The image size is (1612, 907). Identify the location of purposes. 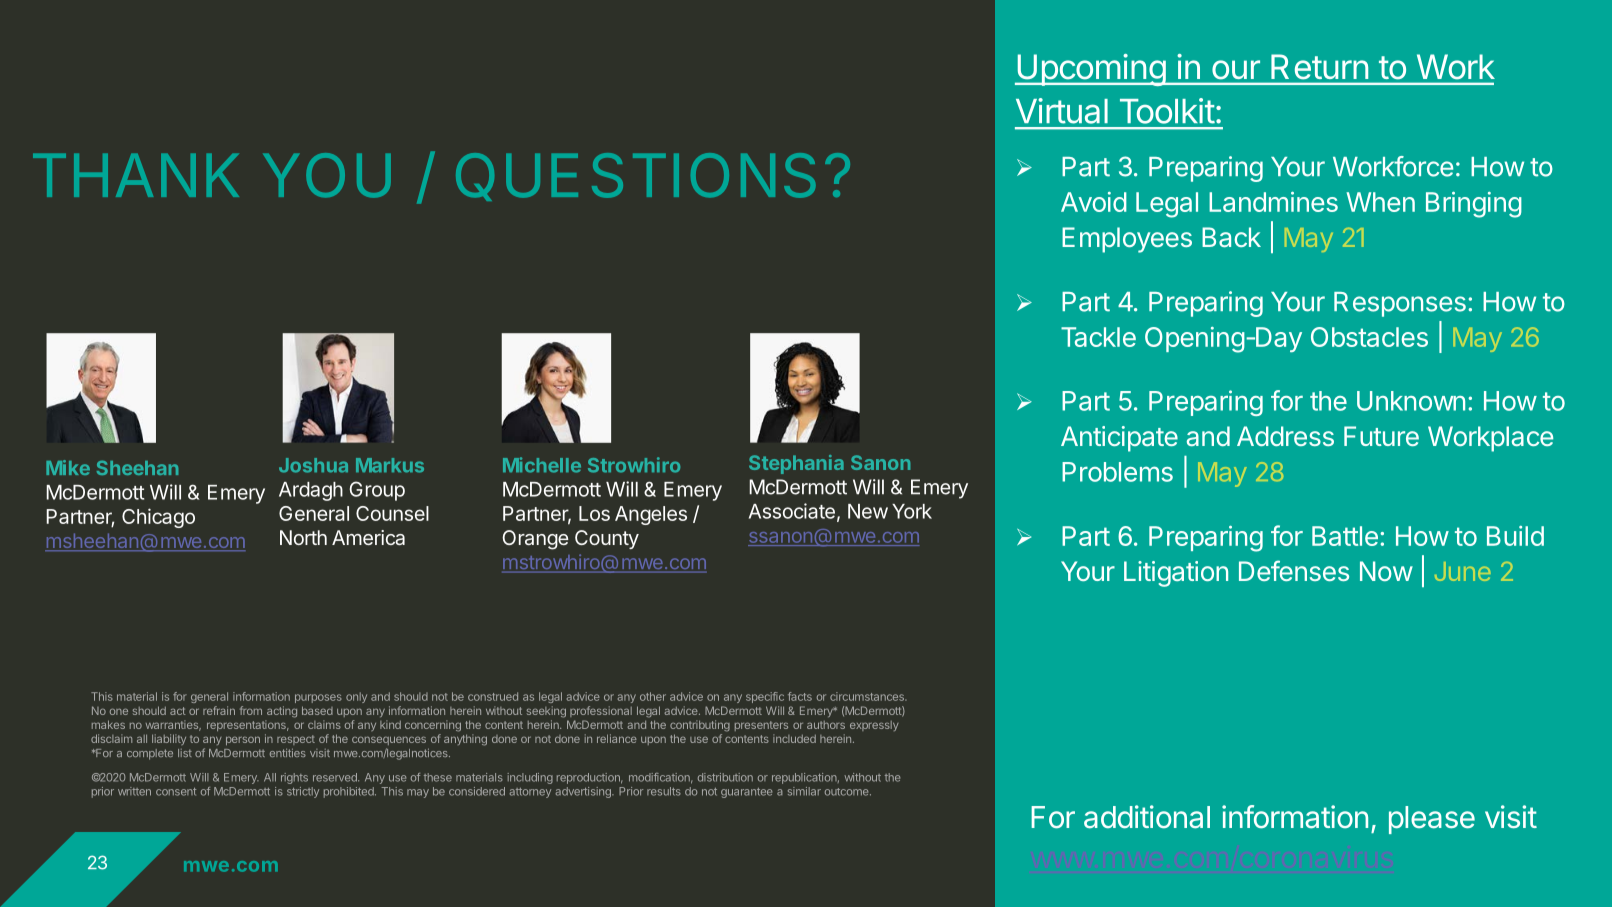
(318, 698).
